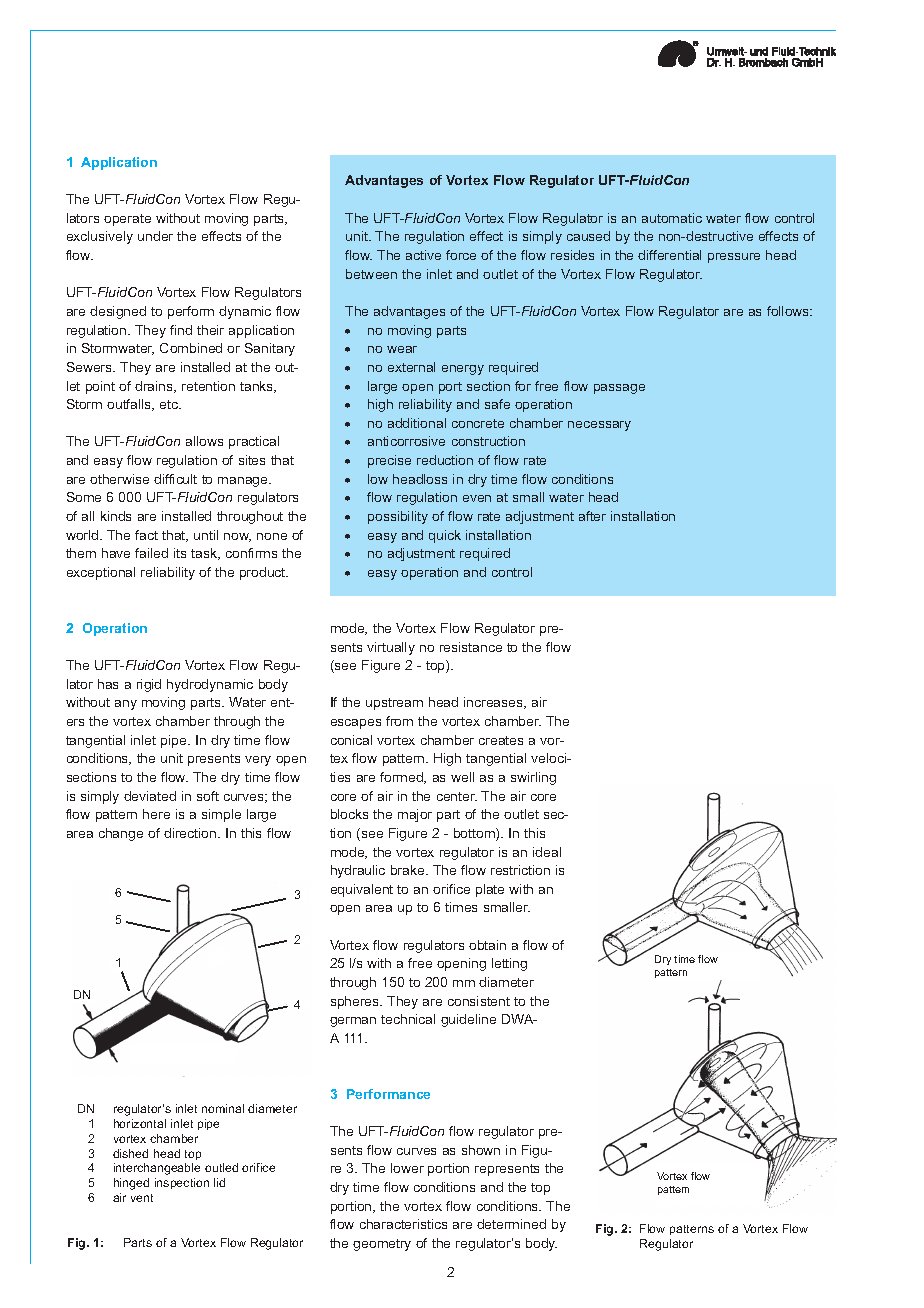 The width and height of the screenshot is (924, 1308). Describe the element at coordinates (399, 721) in the screenshot. I see `from` at that location.
